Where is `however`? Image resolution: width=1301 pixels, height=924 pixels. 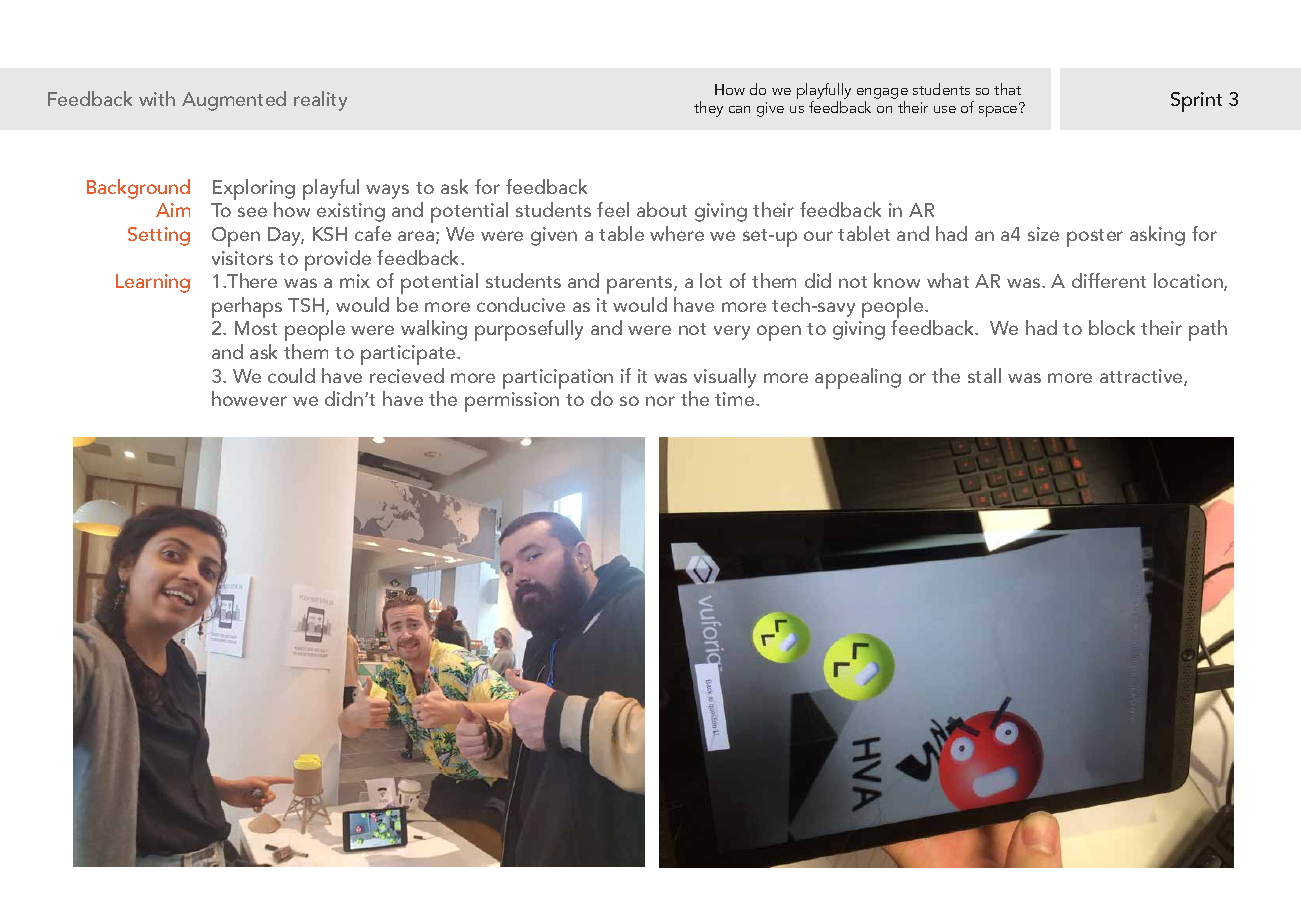
however is located at coordinates (249, 398).
